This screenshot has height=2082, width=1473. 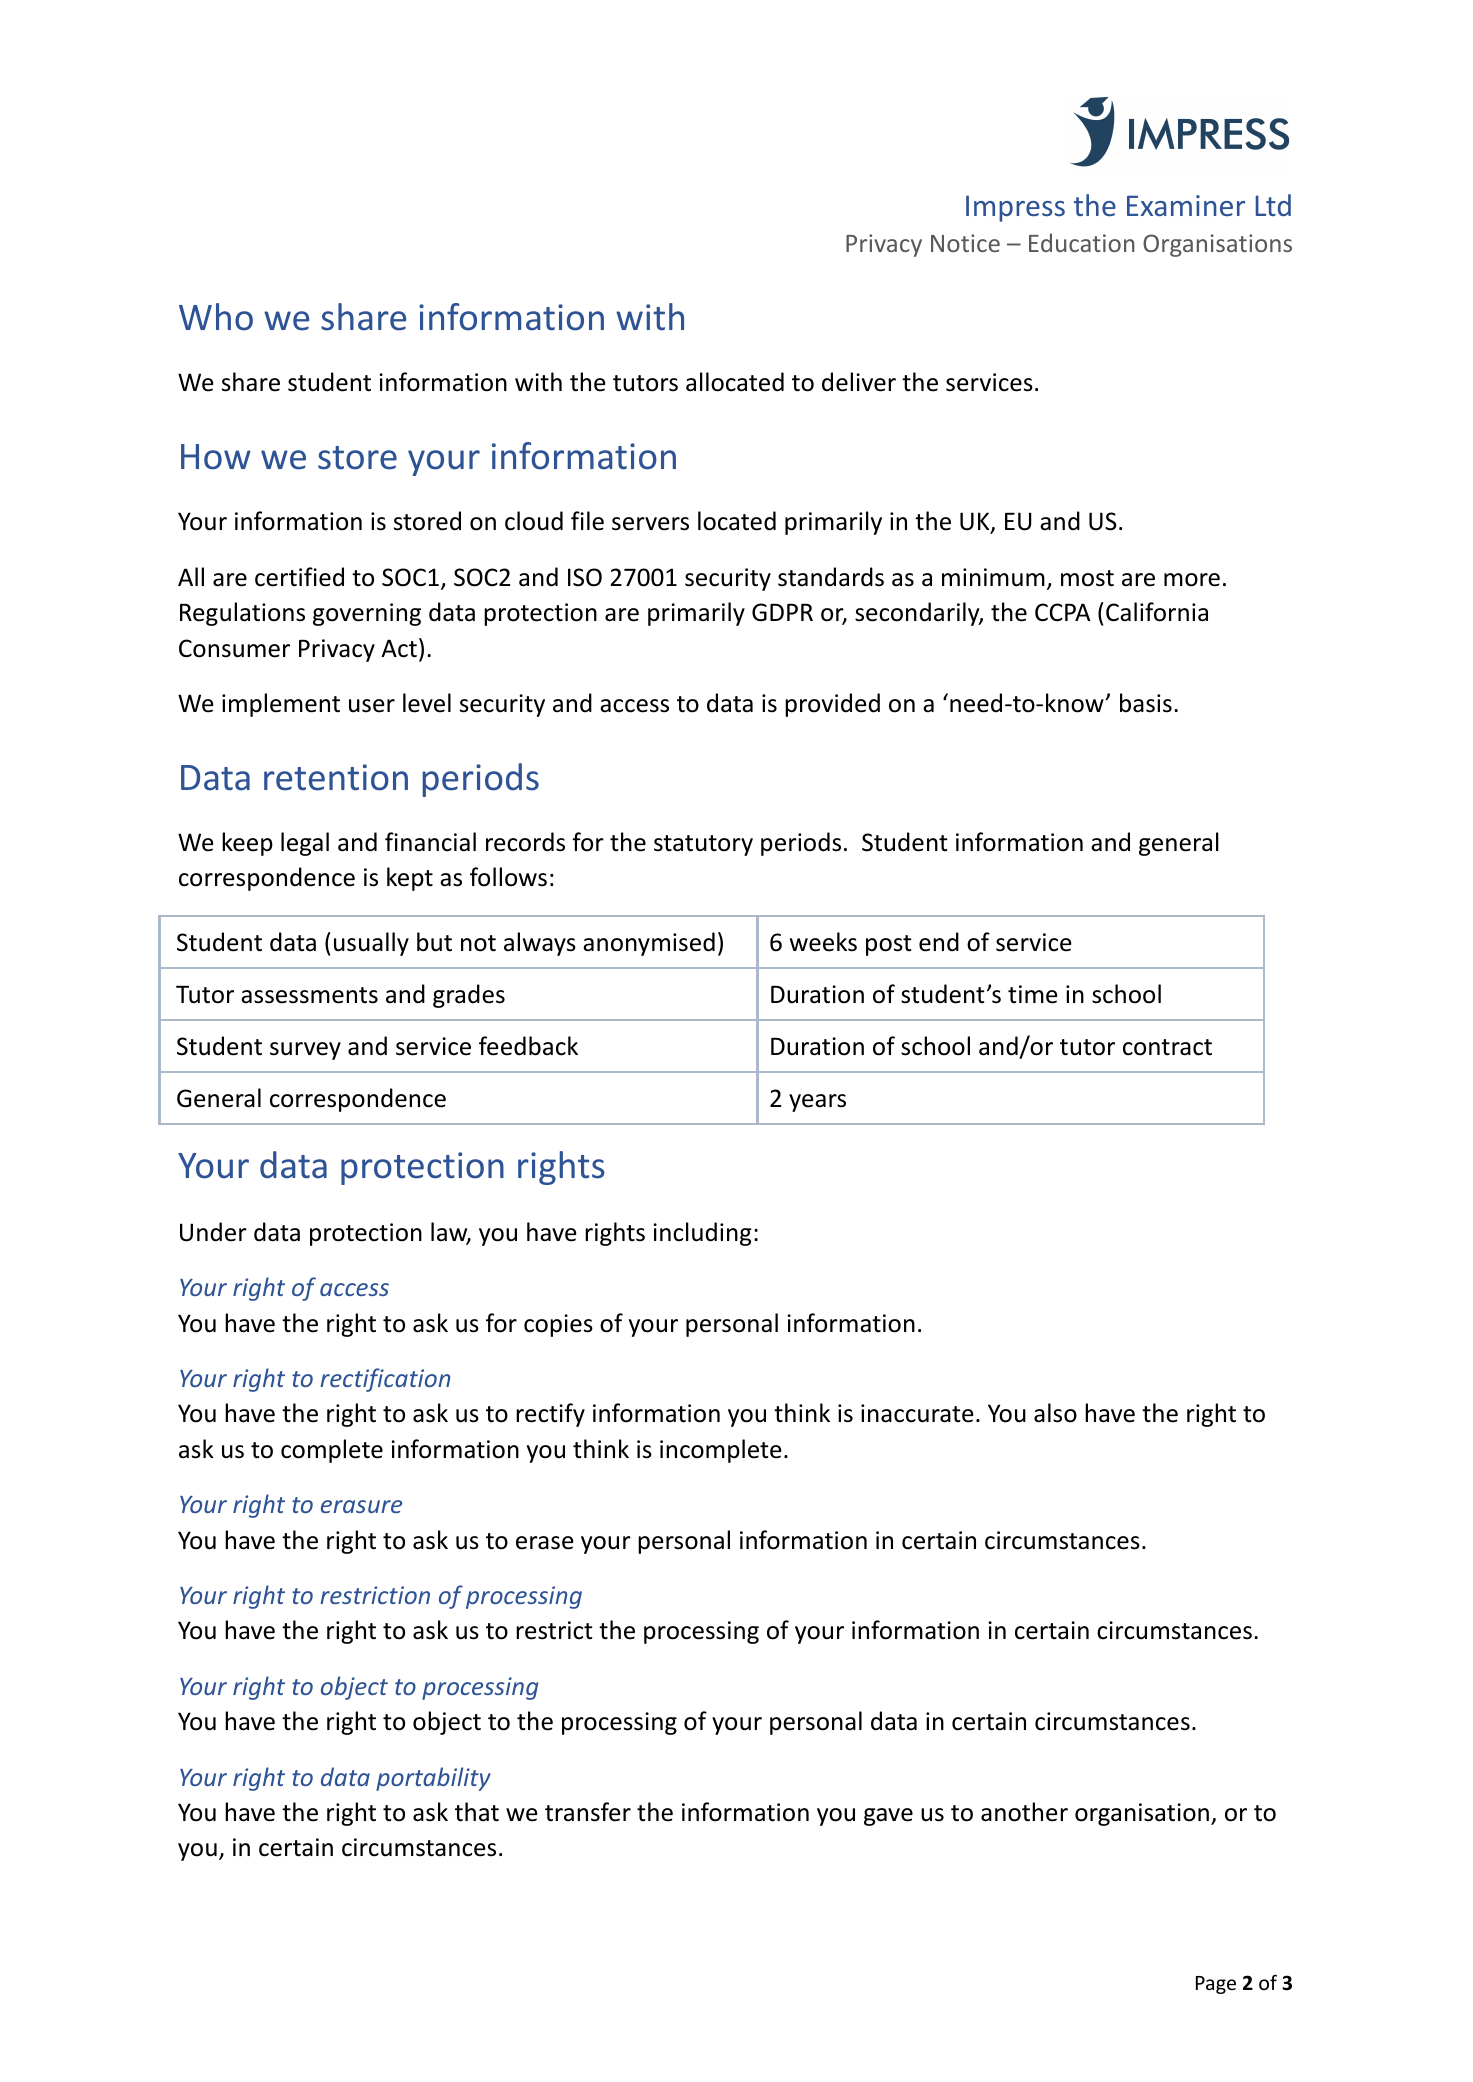 What do you see at coordinates (859, 382) in the screenshot?
I see `deliver` at bounding box center [859, 382].
